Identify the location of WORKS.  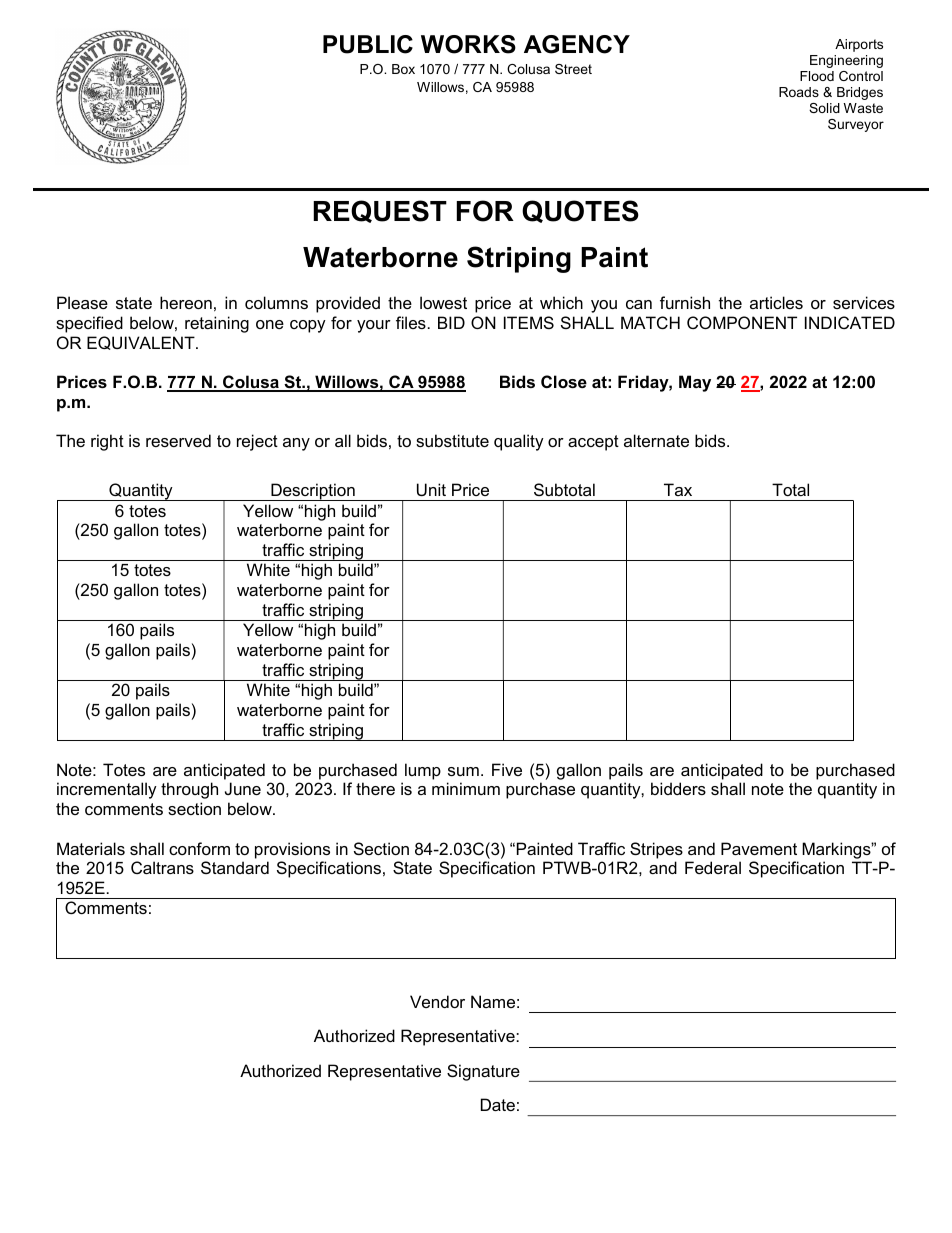
(468, 44).
